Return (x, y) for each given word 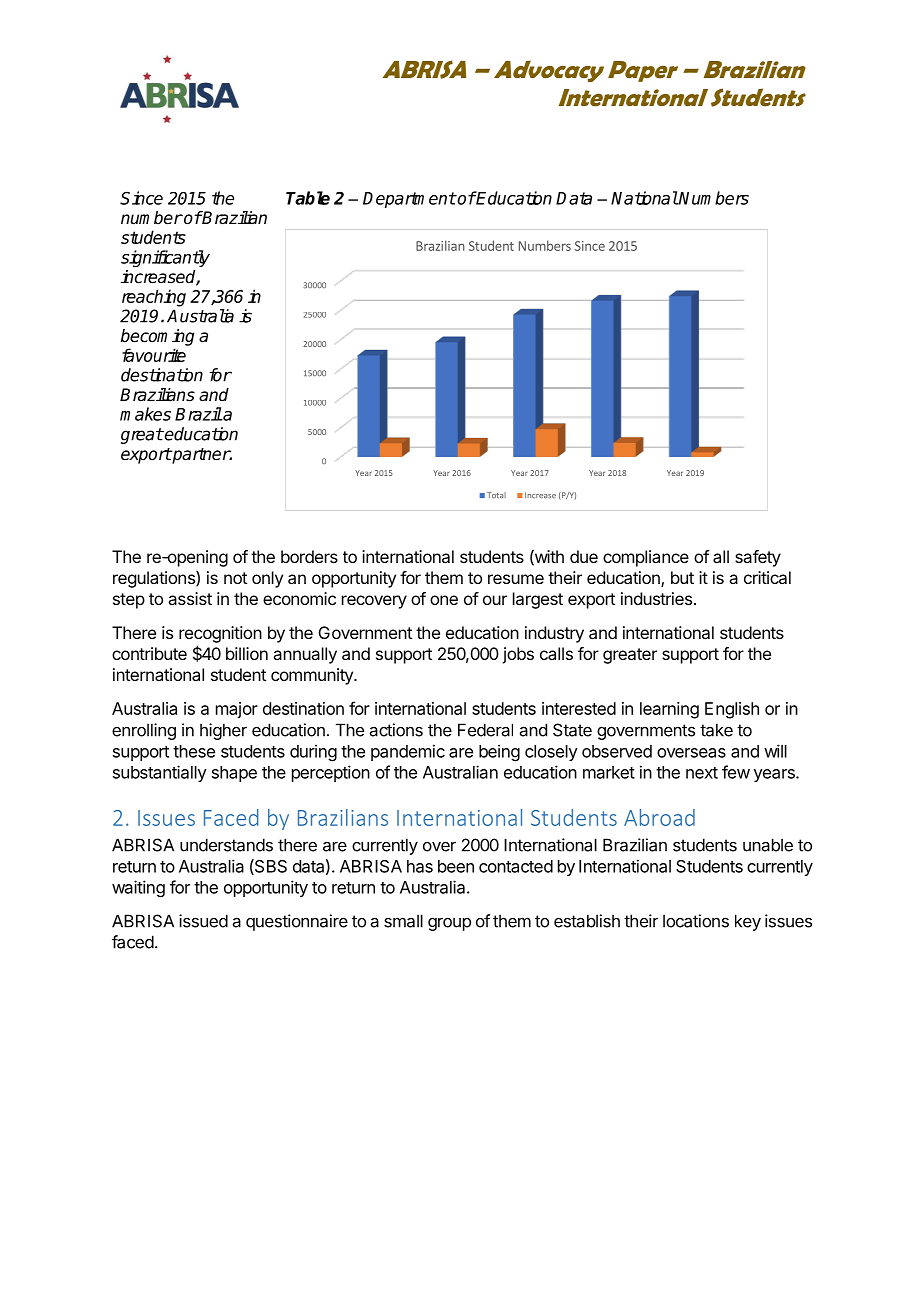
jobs (518, 655)
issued (203, 921)
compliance (646, 558)
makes (145, 414)
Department (409, 200)
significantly (165, 258)
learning (669, 710)
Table (308, 198)
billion (247, 653)
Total (496, 495)
